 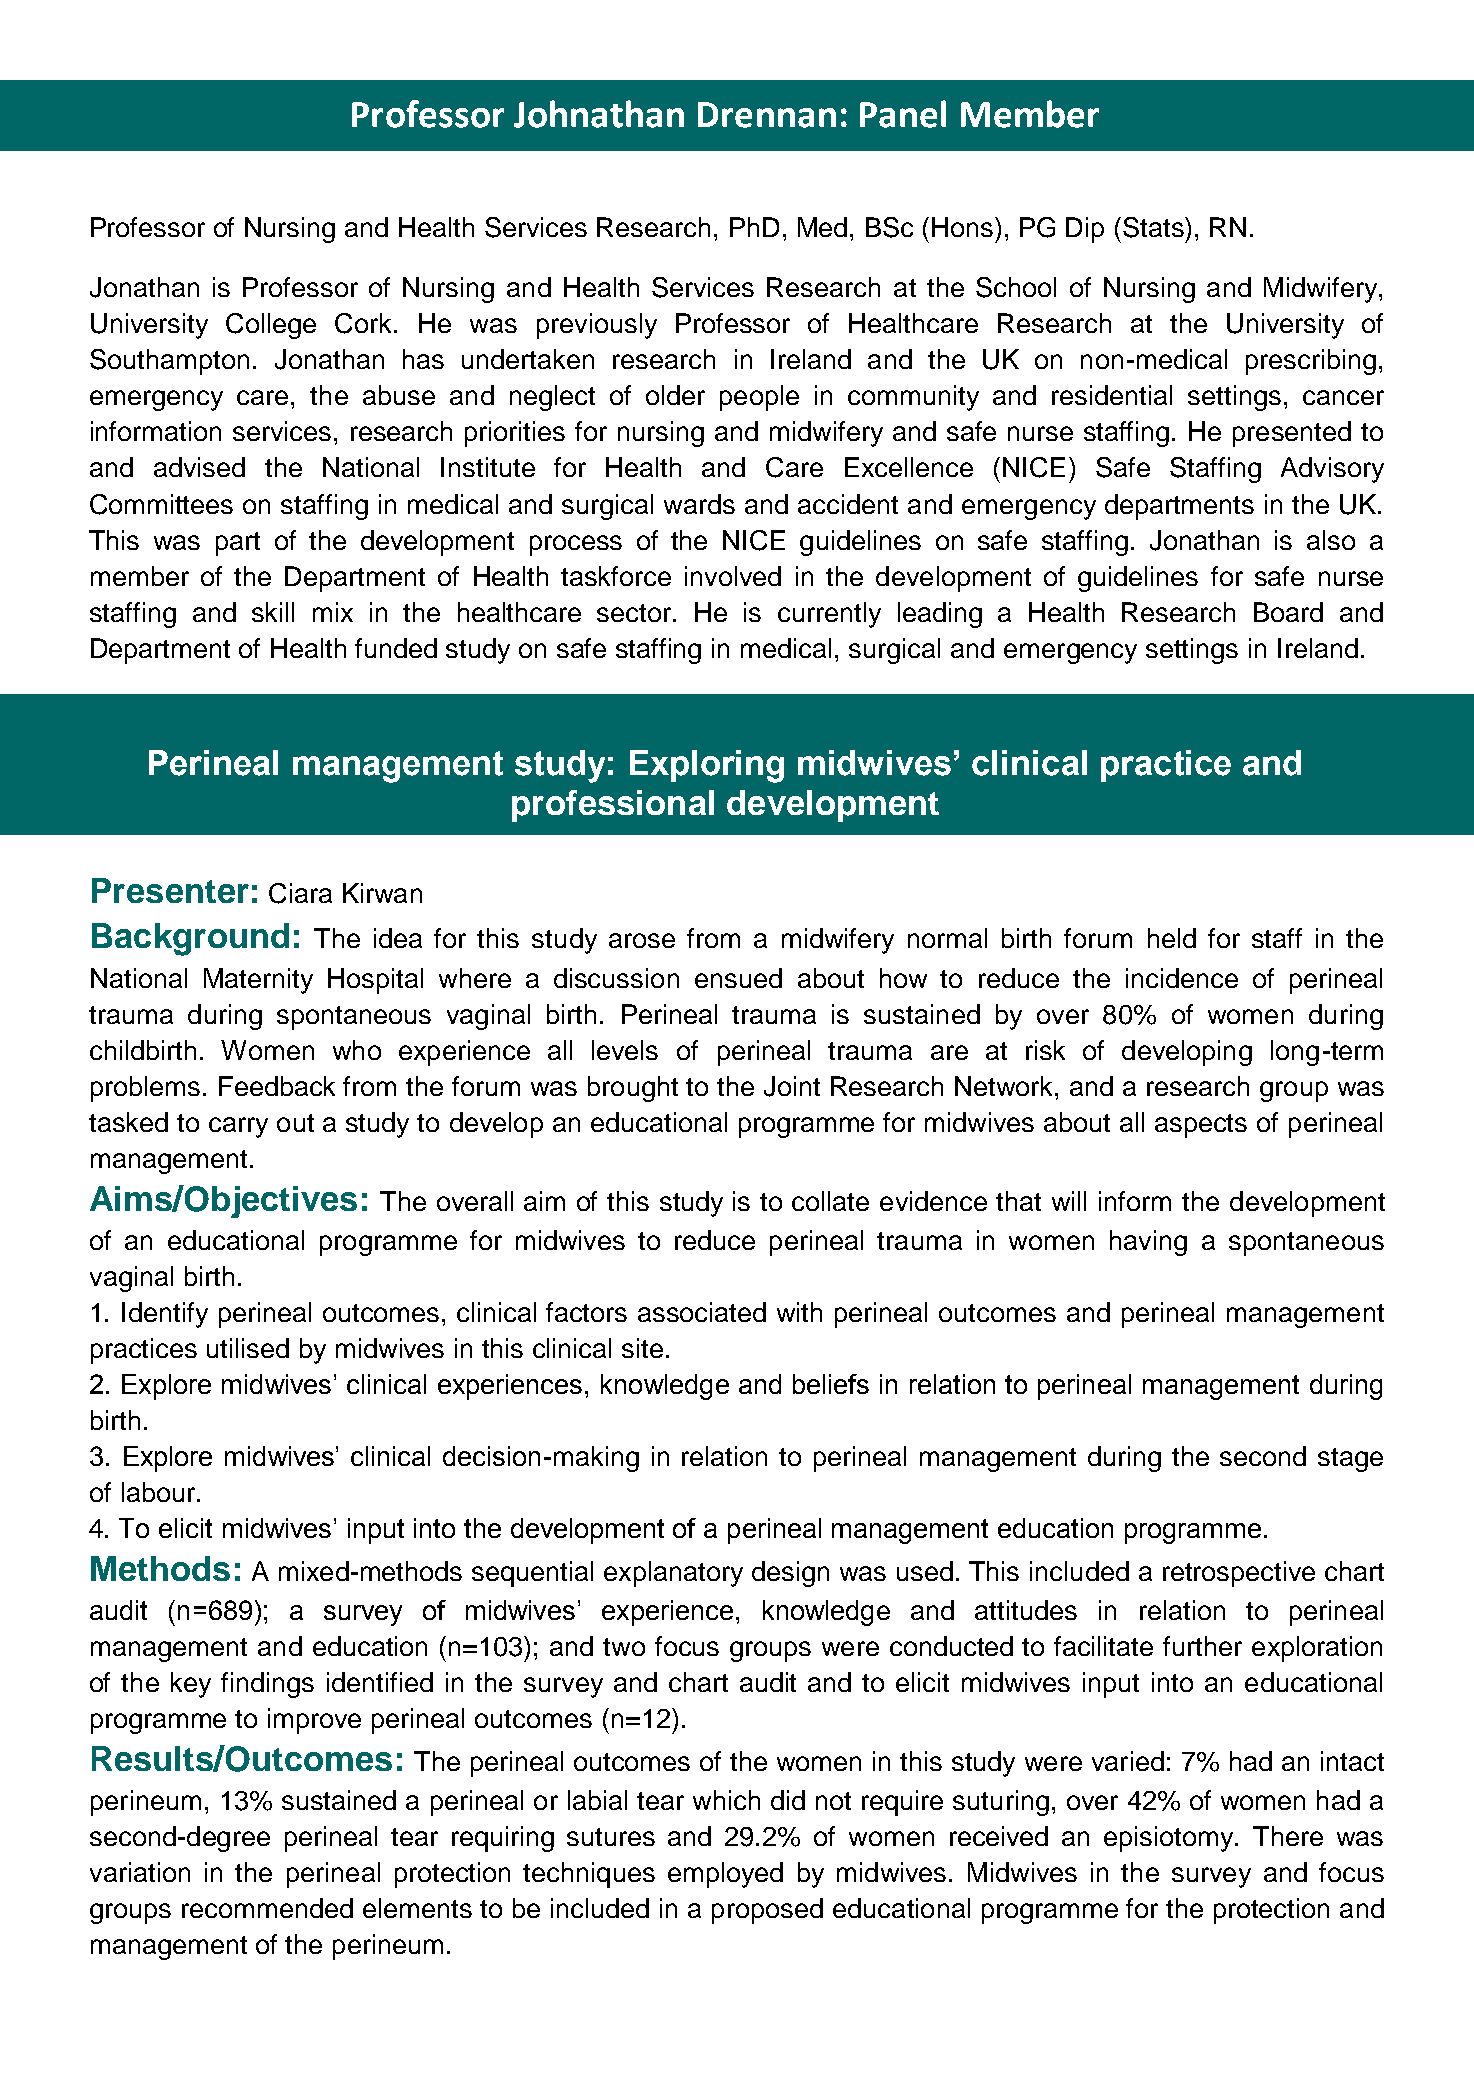 What do you see at coordinates (258, 981) in the screenshot?
I see `Maternity` at bounding box center [258, 981].
